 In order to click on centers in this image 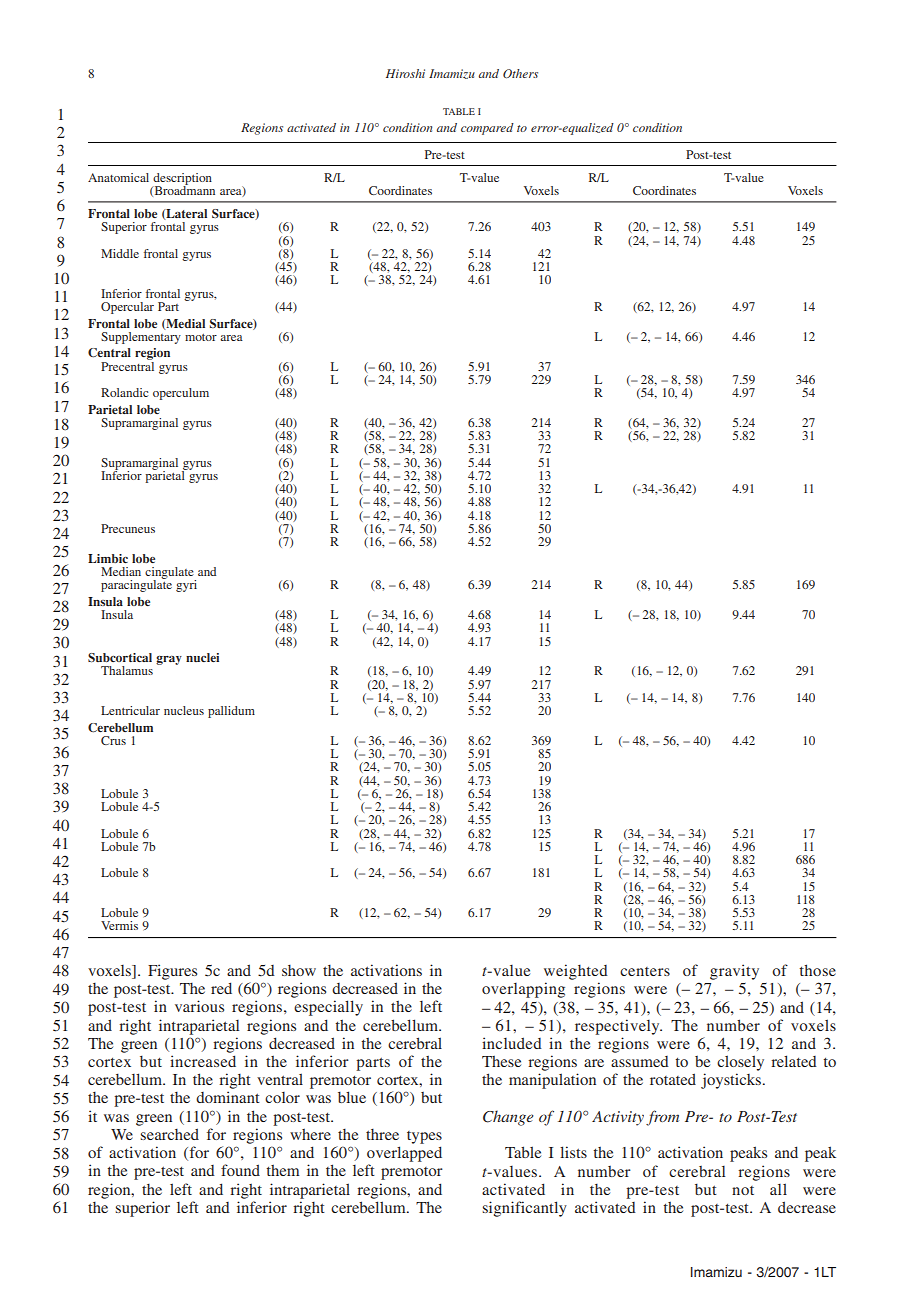, I will do `click(645, 971)`.
